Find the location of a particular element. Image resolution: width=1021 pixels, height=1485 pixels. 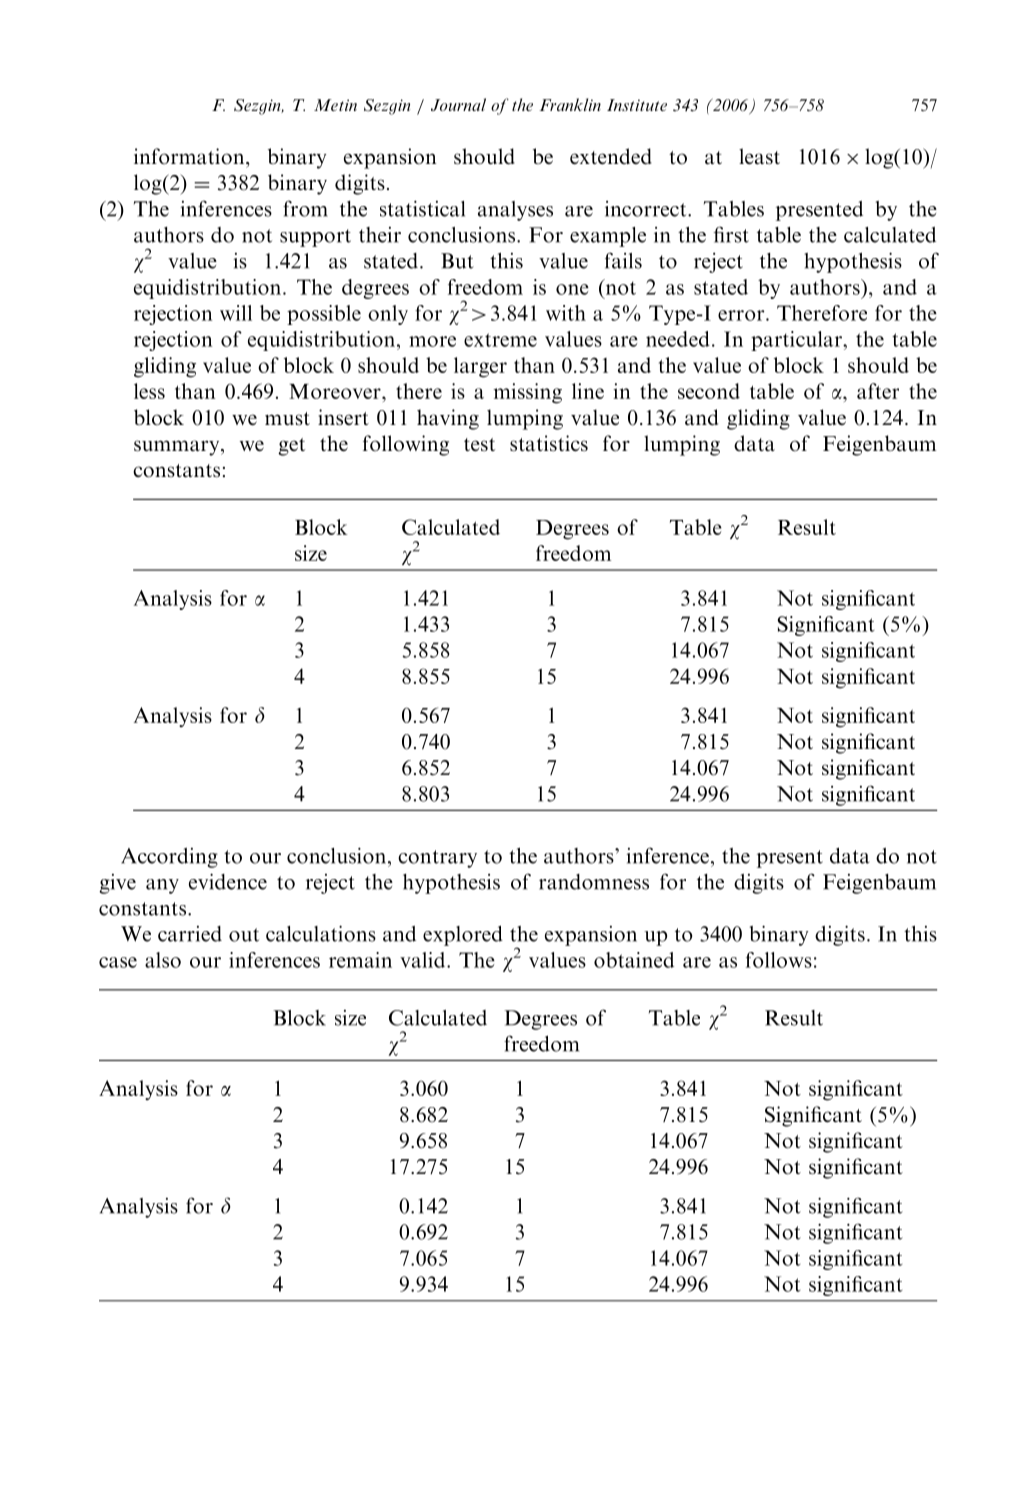

contrary is located at coordinates (437, 859).
